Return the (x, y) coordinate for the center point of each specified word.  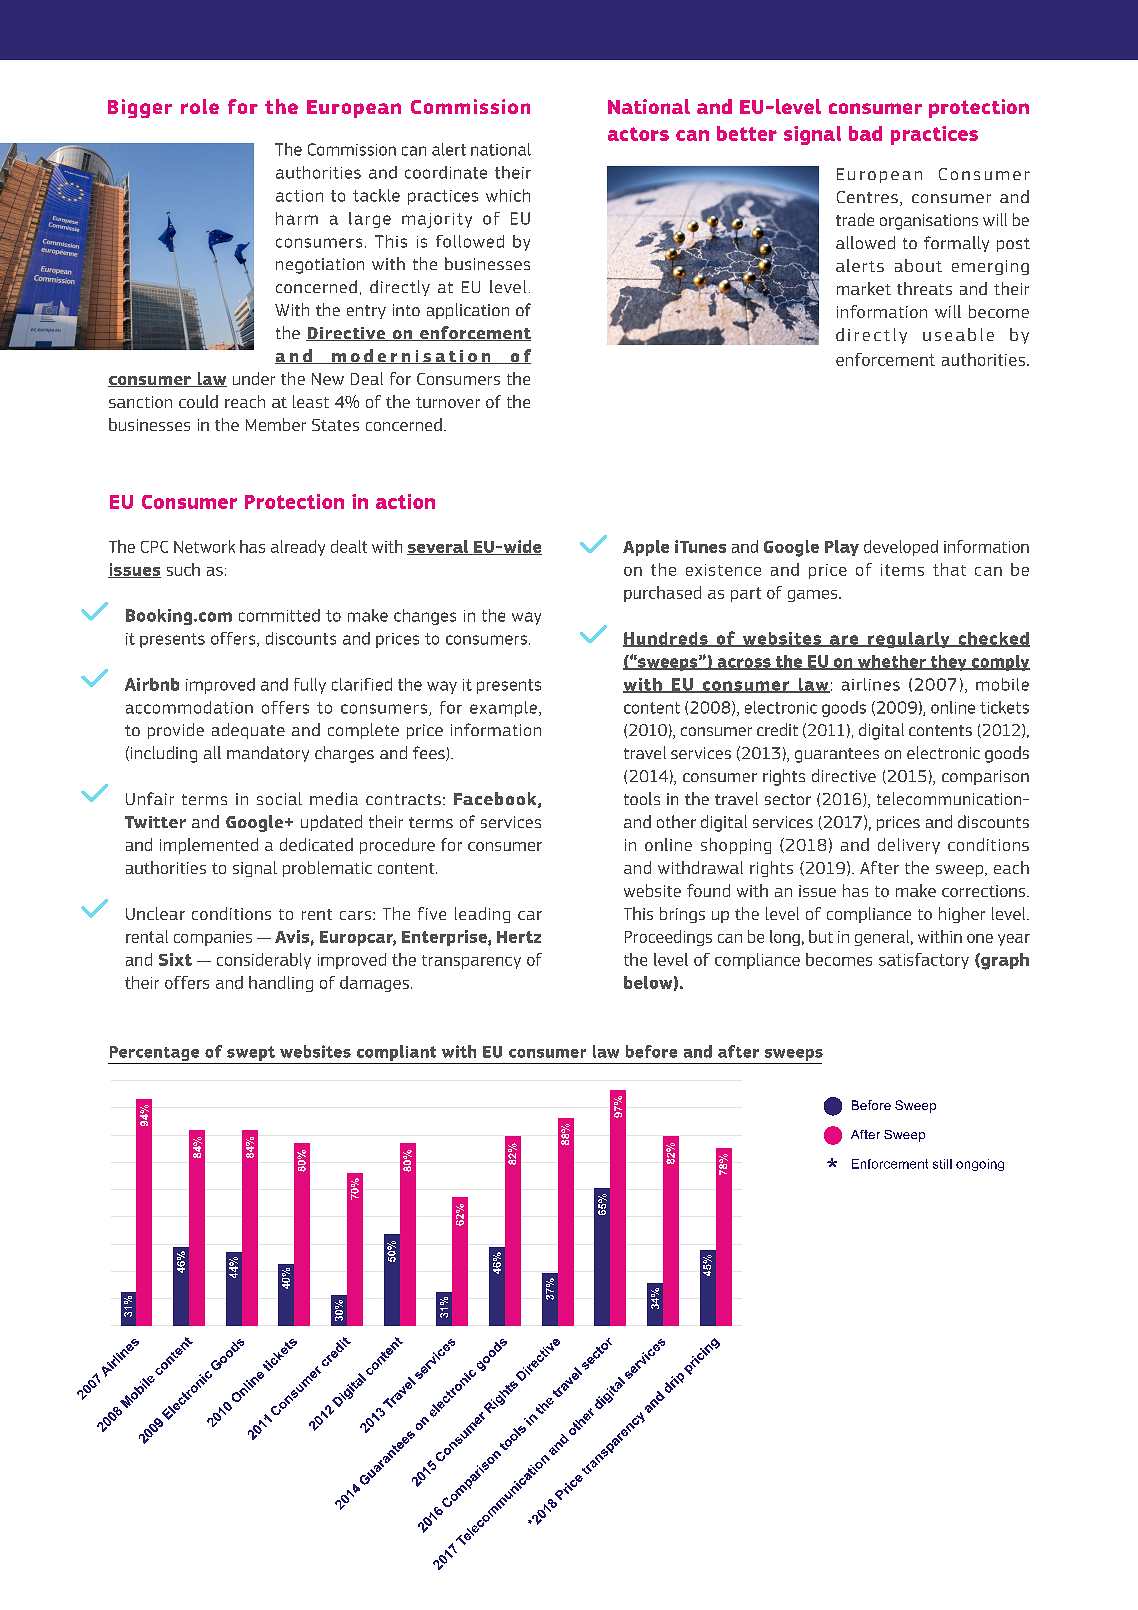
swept (251, 1053)
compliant (396, 1053)
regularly (909, 640)
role (200, 106)
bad (865, 133)
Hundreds (666, 639)
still (942, 1164)
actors (638, 134)
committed (279, 615)
